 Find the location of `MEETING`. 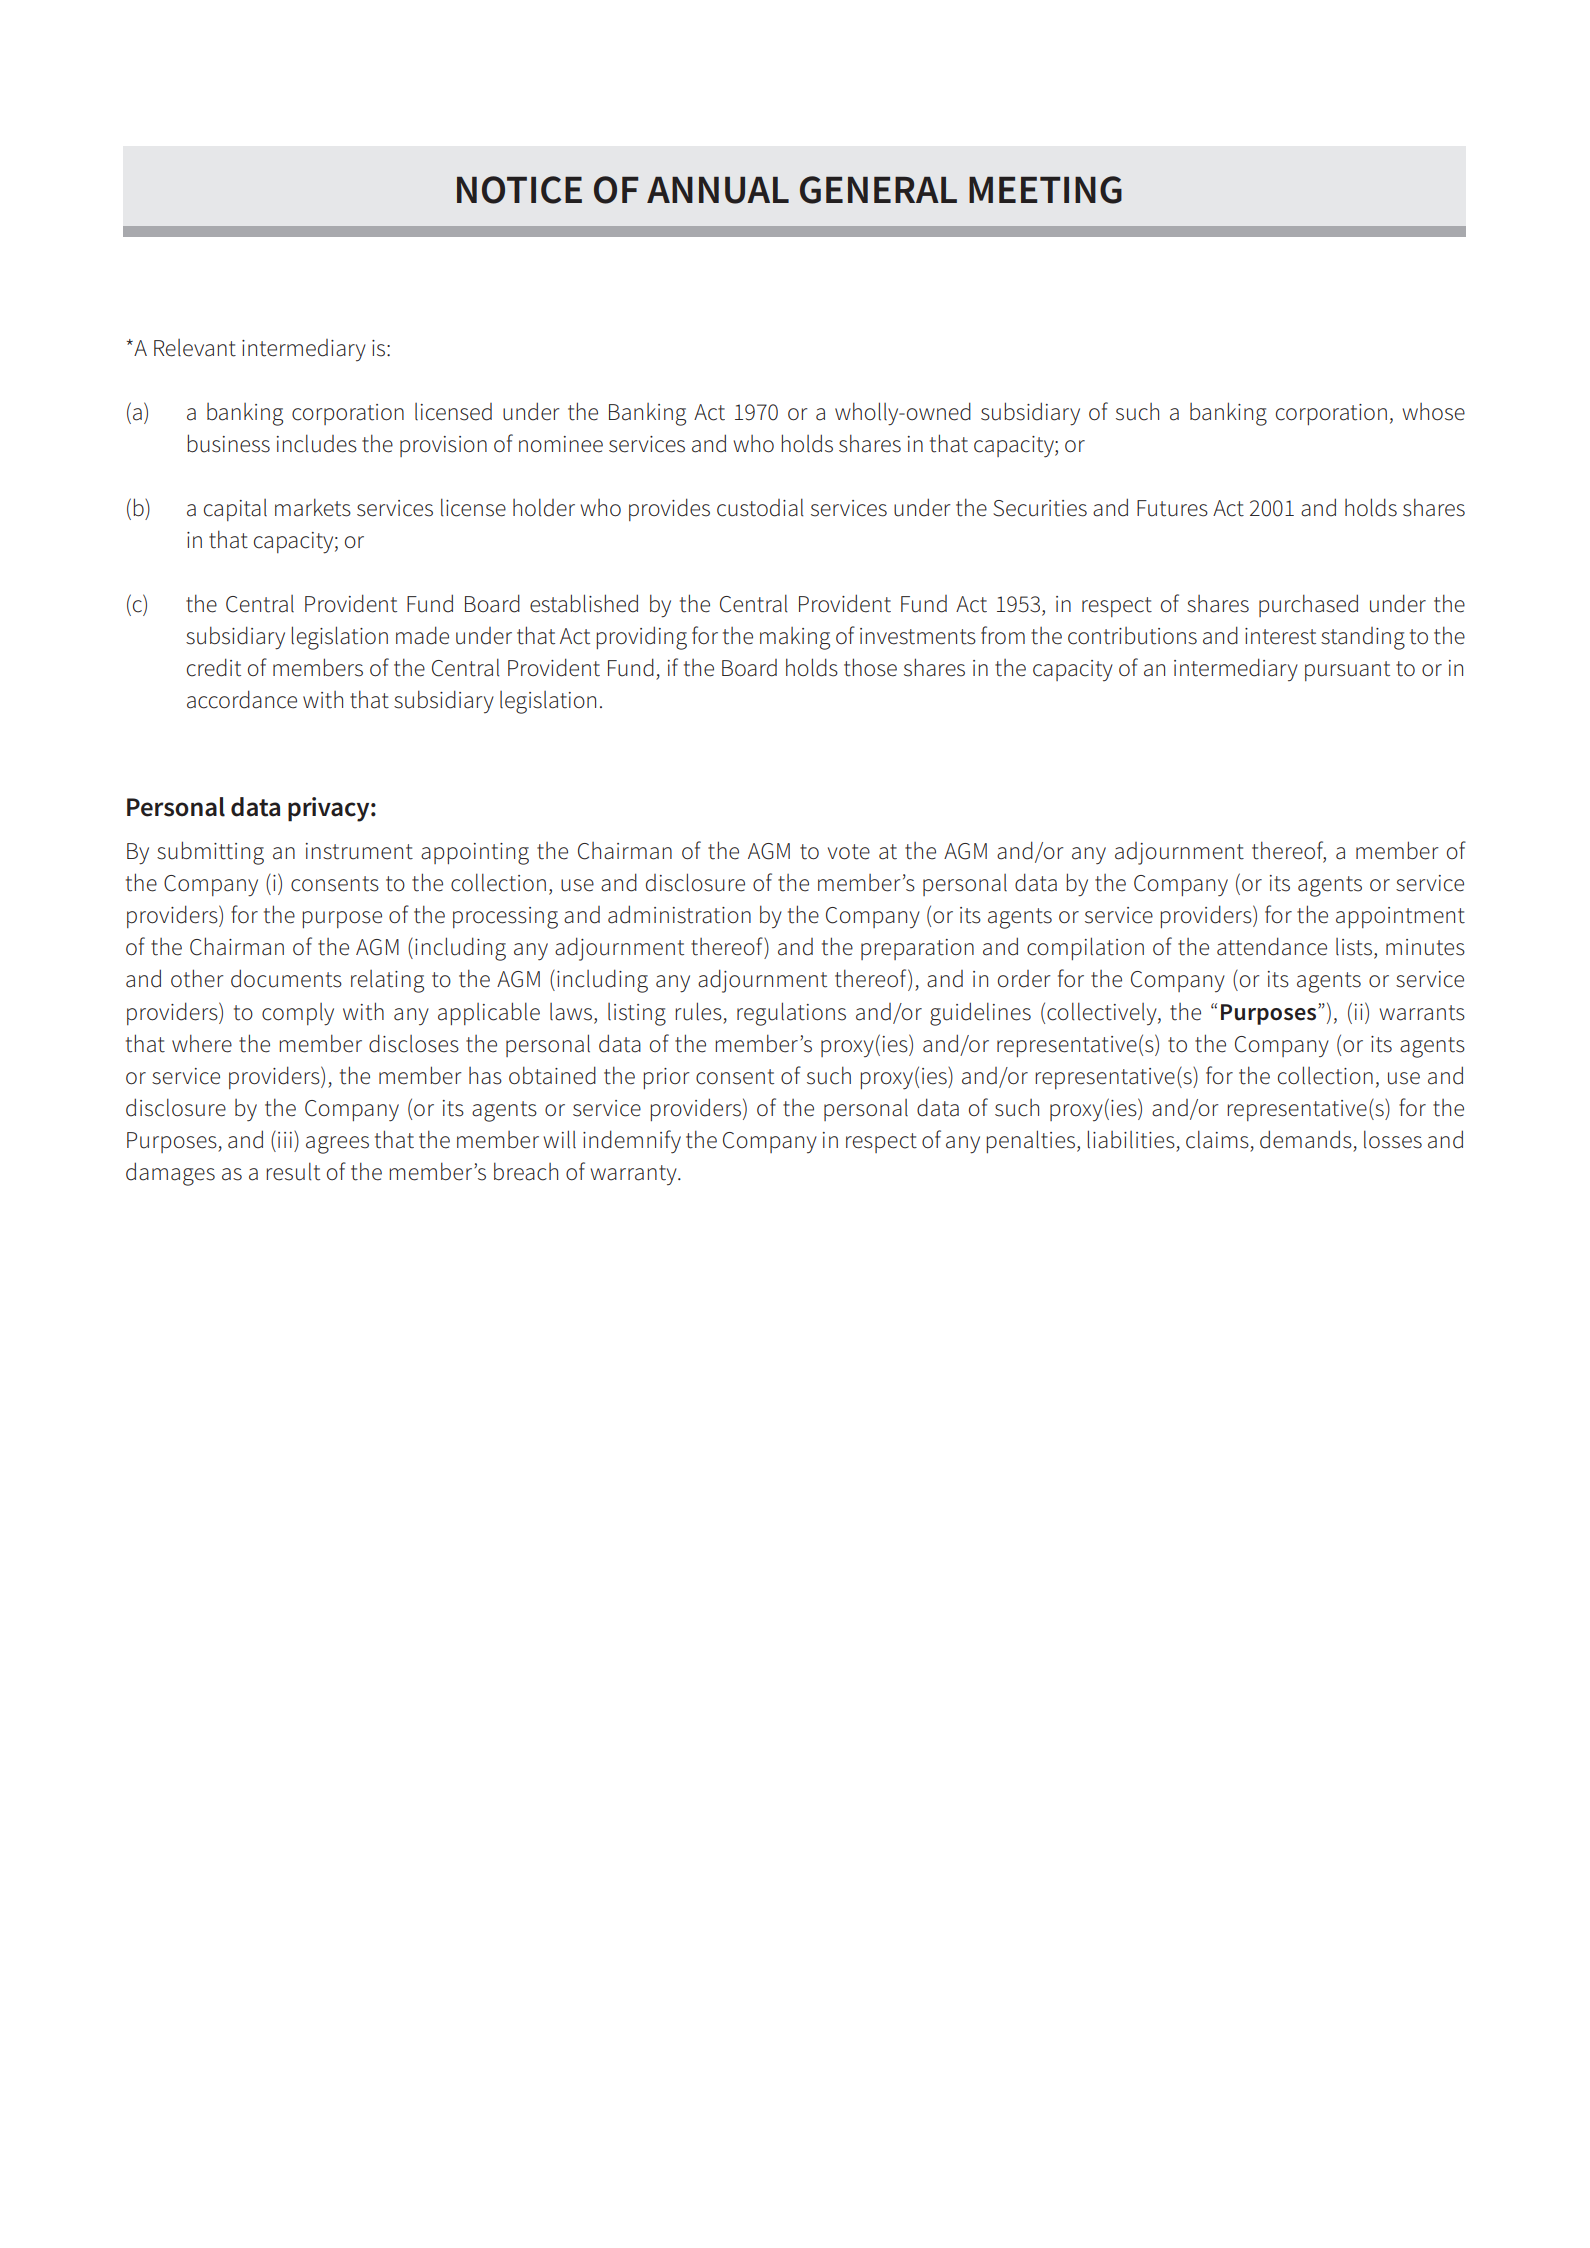

MEETING is located at coordinates (1045, 190).
